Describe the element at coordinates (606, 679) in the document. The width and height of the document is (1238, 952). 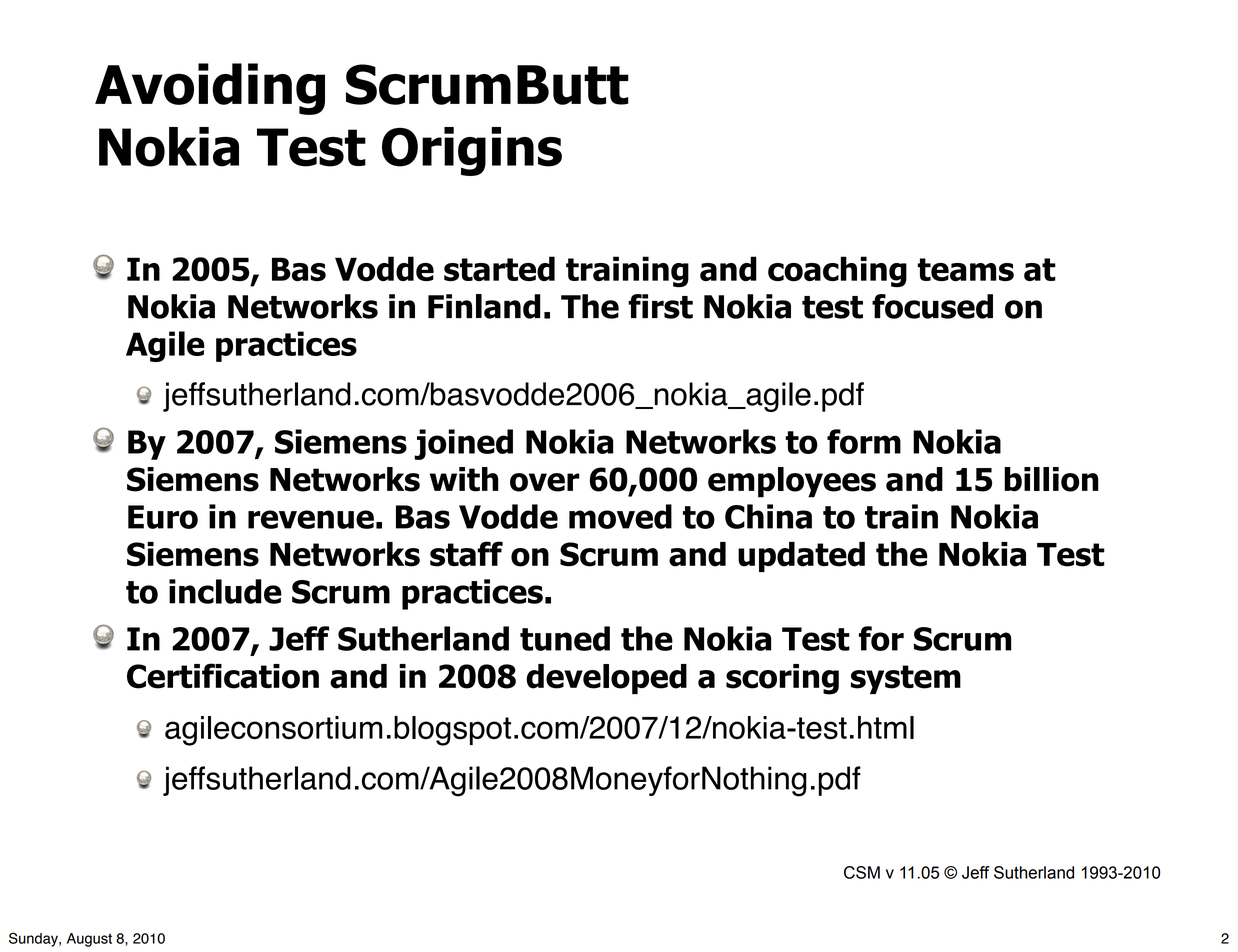
I see `developed` at that location.
